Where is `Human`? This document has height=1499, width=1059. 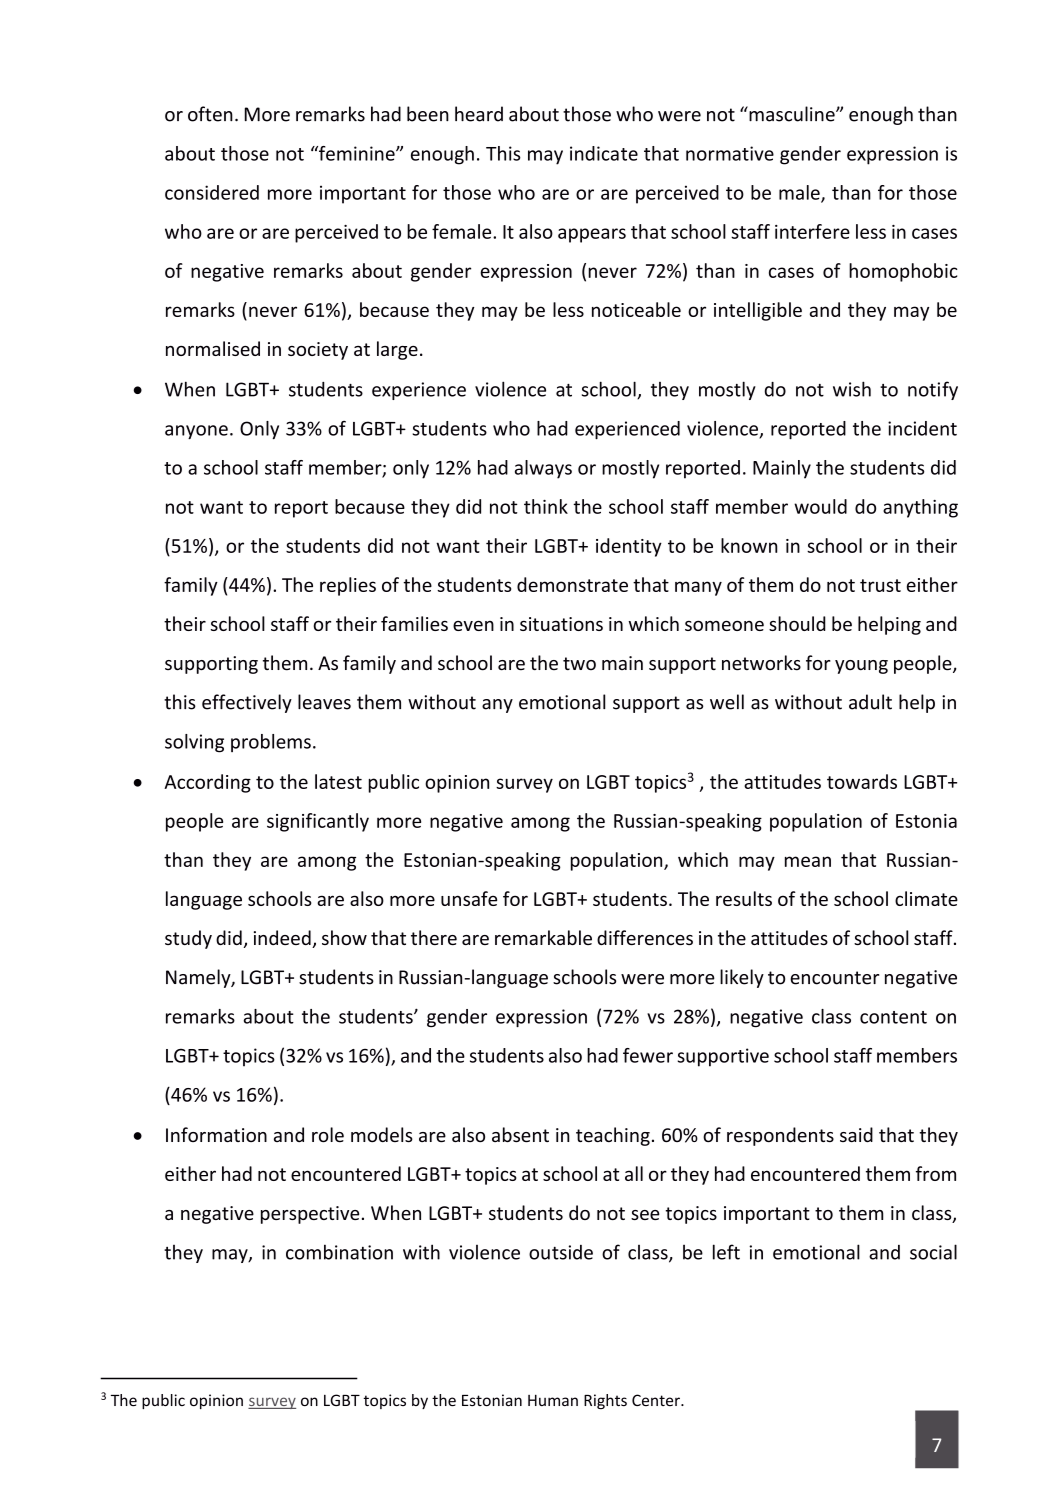 Human is located at coordinates (553, 1400).
